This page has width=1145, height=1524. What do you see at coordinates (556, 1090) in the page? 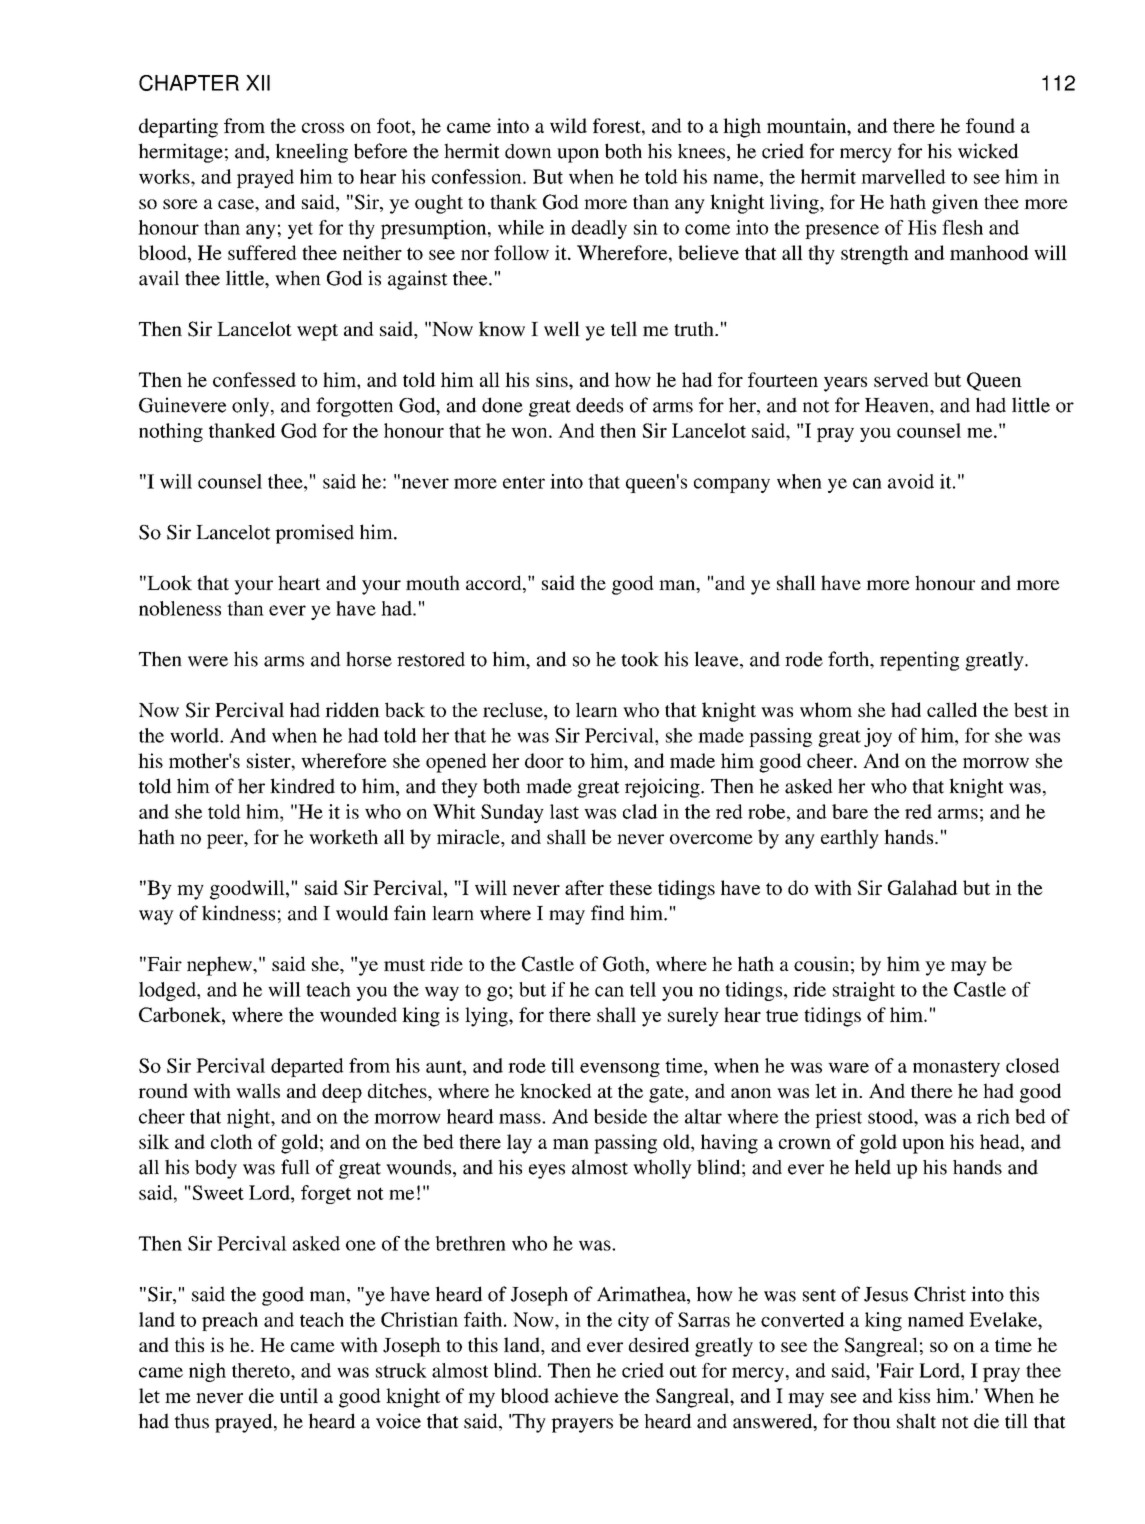
I see `knocked` at bounding box center [556, 1090].
